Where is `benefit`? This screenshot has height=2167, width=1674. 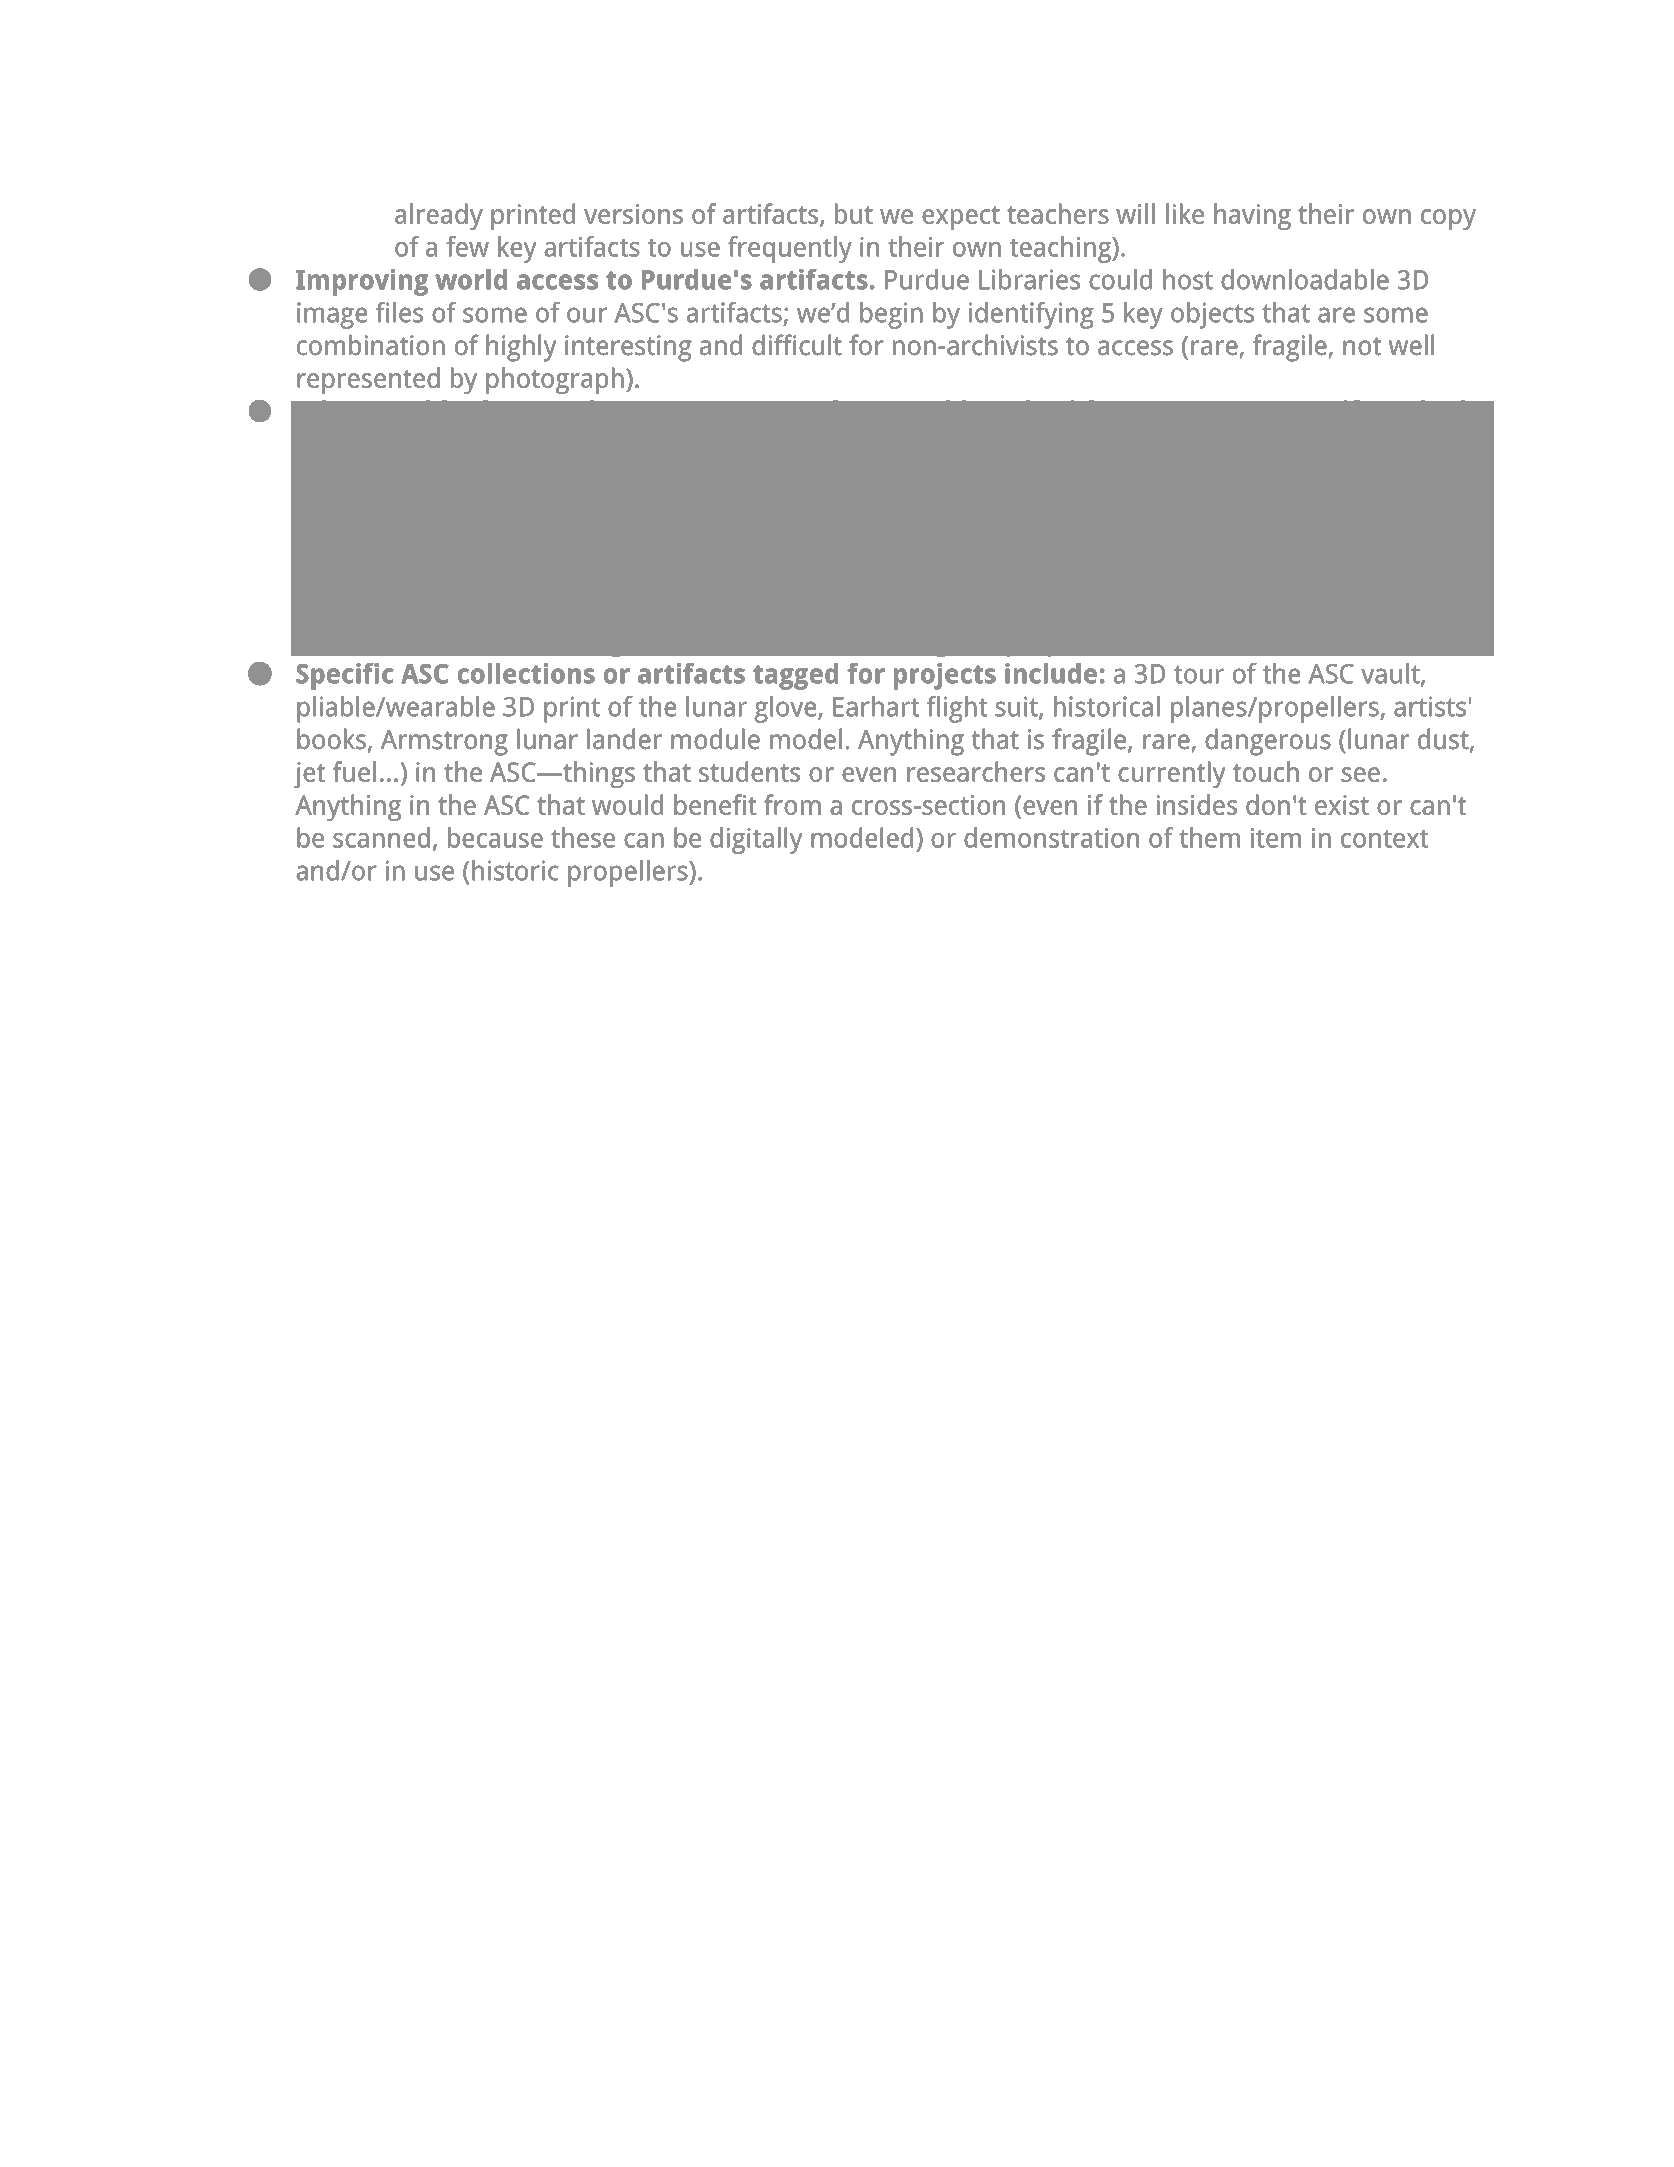 benefit is located at coordinates (715, 804).
